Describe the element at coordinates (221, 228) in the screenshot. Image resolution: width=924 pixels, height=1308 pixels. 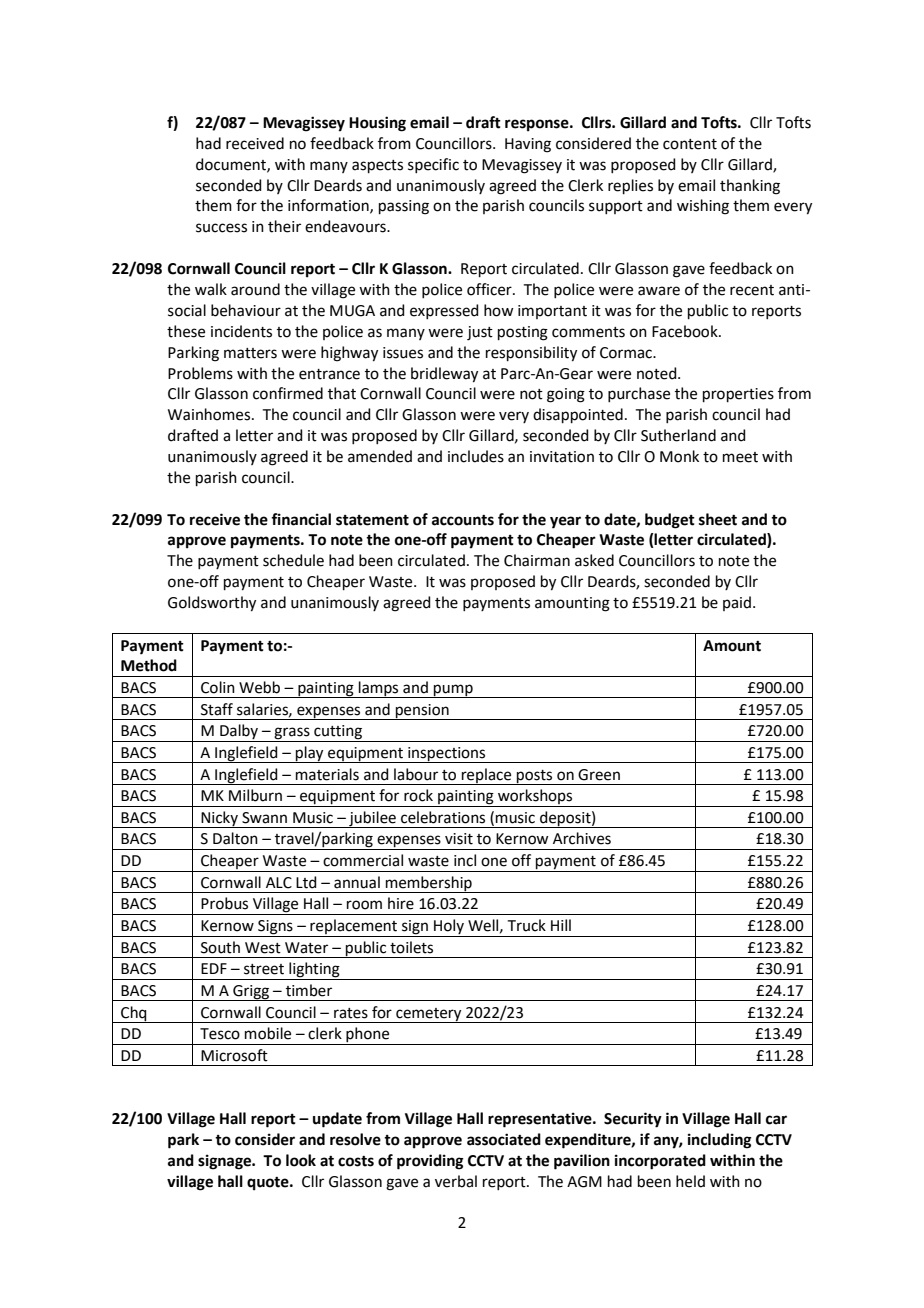
I see `success` at that location.
